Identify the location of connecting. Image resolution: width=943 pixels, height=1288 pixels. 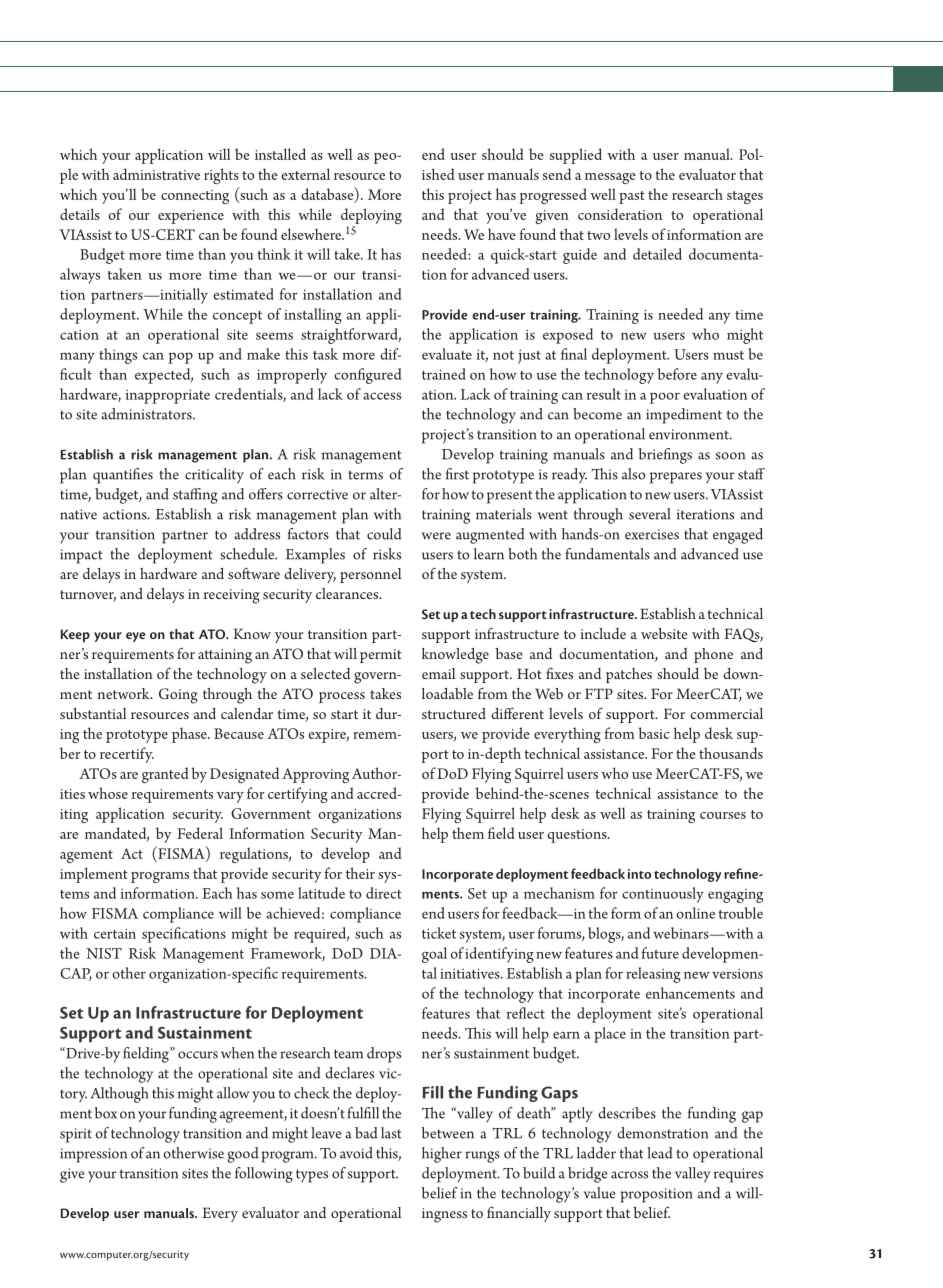
(195, 197).
